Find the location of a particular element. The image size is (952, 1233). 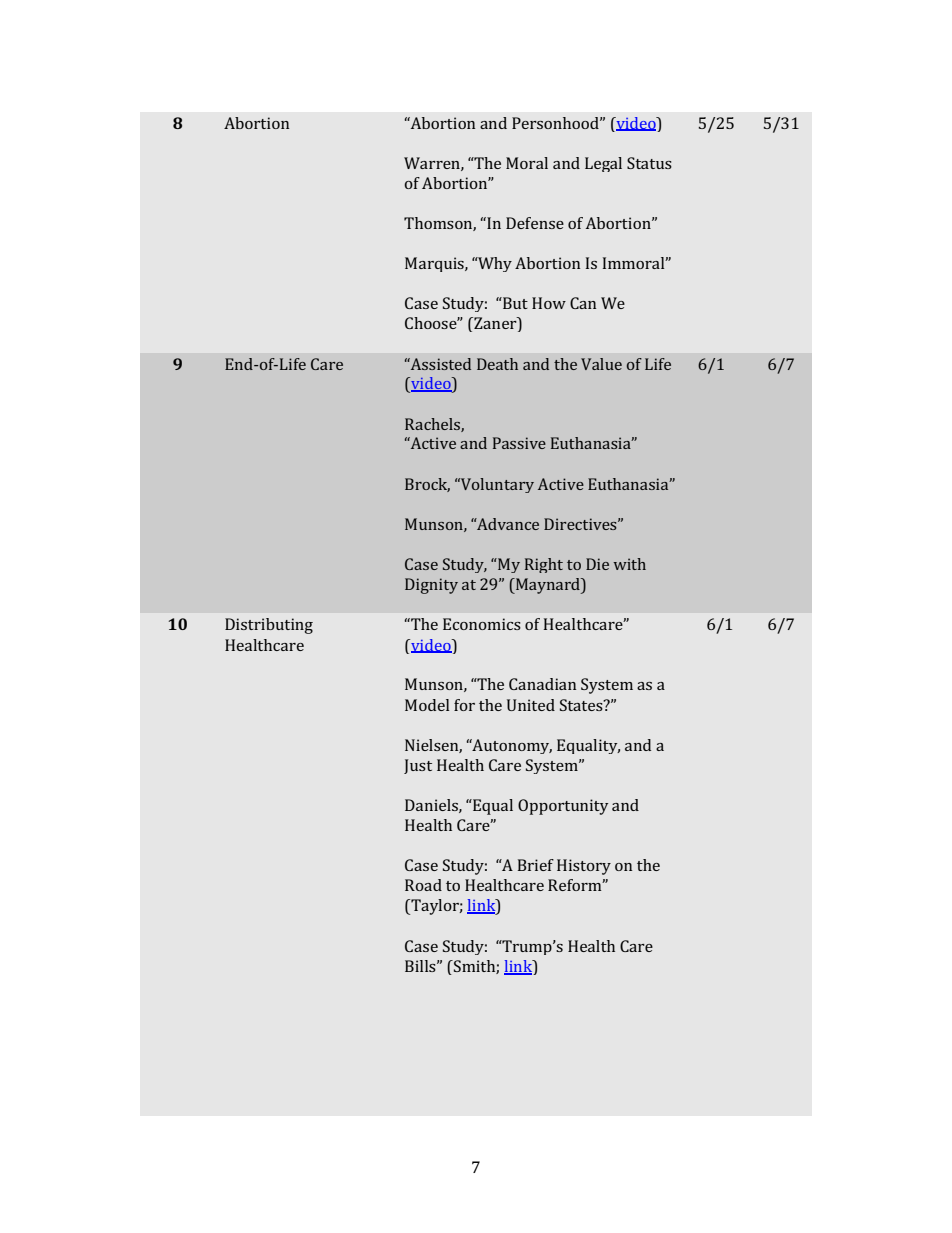

Status is located at coordinates (649, 163).
